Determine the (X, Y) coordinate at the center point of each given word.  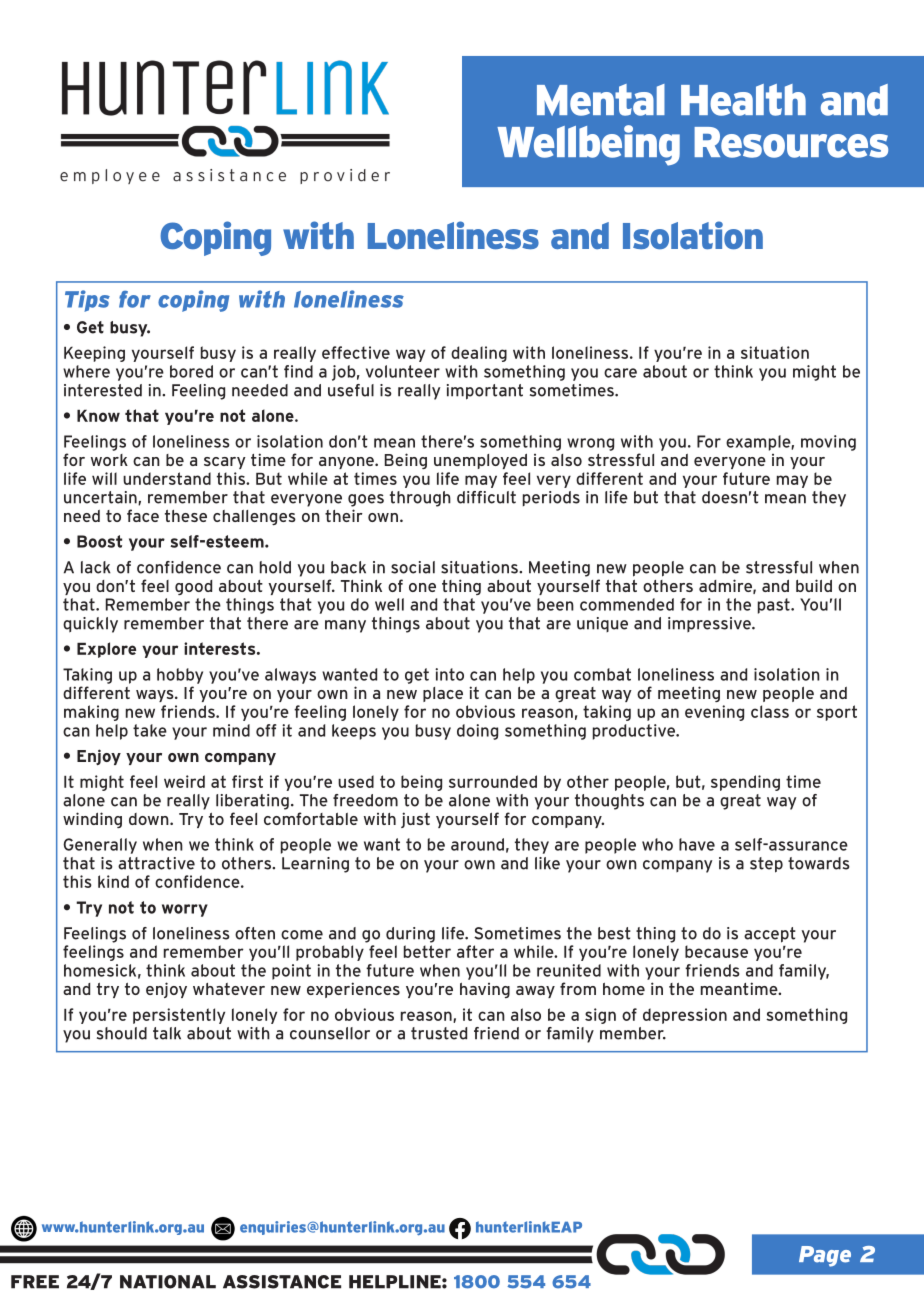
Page (825, 1256)
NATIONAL (168, 1282)
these (186, 516)
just (415, 820)
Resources (791, 142)
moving (828, 443)
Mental (601, 100)
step (766, 865)
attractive (156, 863)
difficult (486, 497)
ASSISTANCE (282, 1282)
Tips (87, 301)
